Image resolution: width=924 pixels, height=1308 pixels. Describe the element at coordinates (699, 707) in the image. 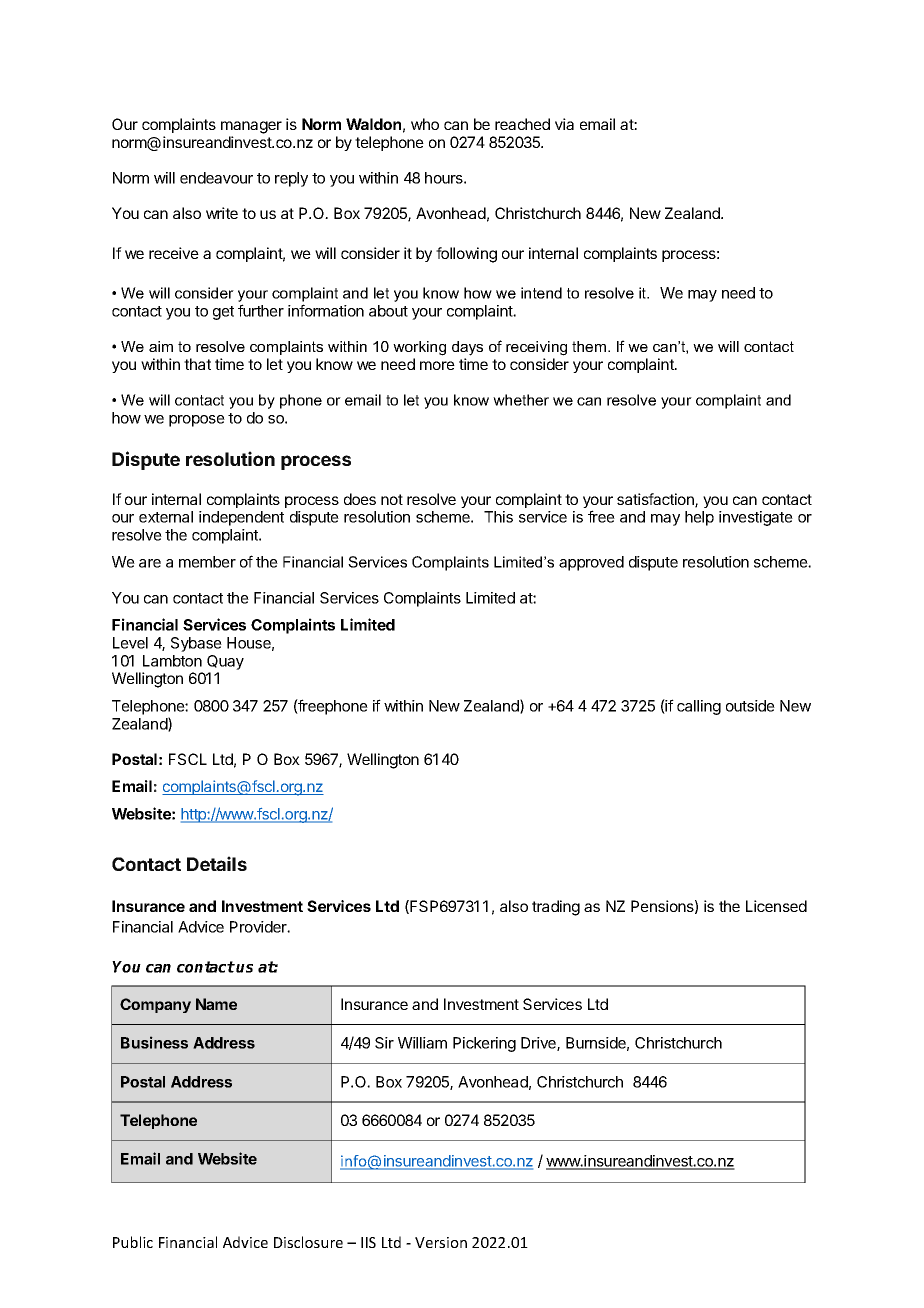

I see `calling` at that location.
